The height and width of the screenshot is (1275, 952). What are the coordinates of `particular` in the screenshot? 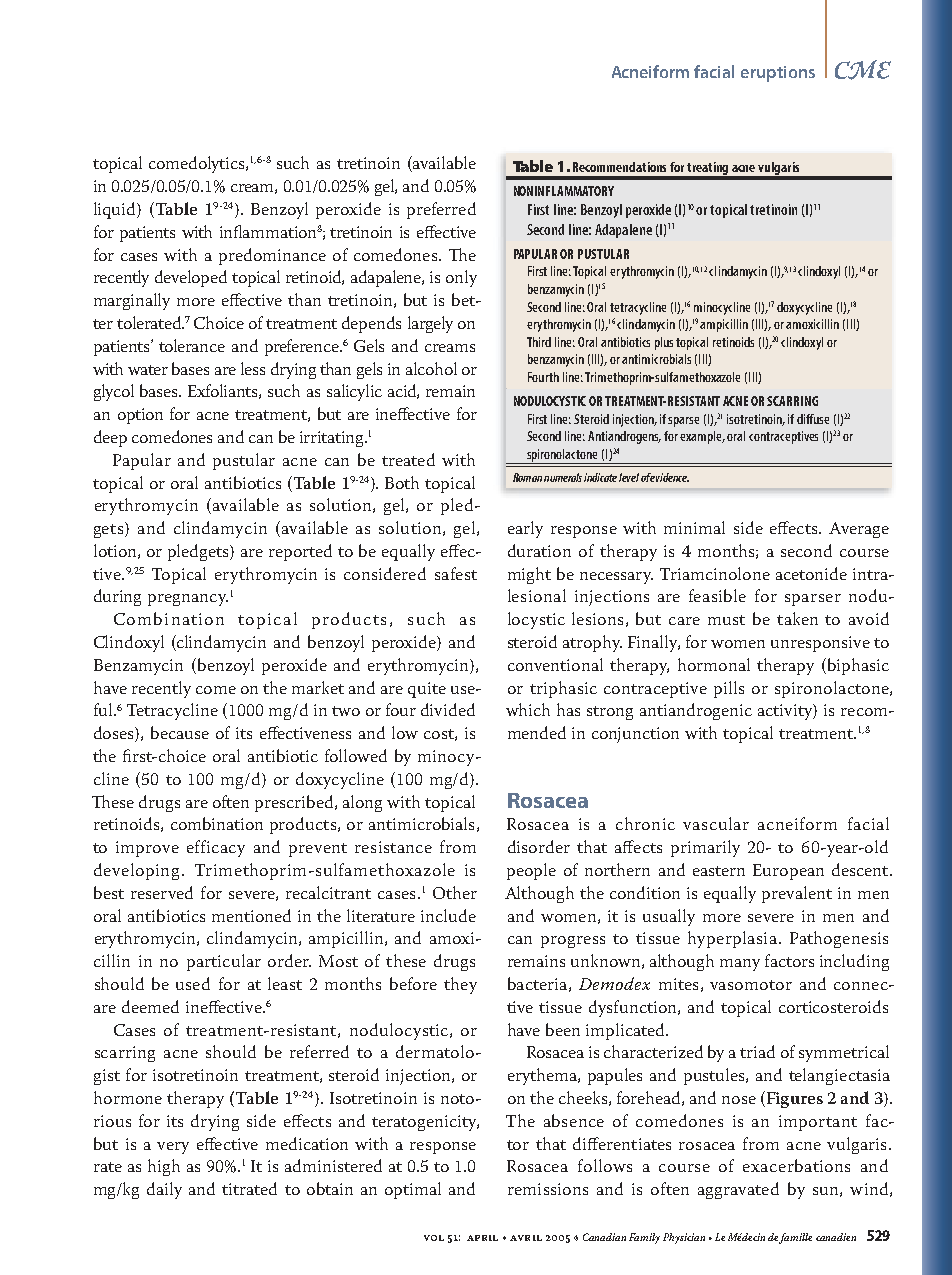 It's located at (224, 962).
